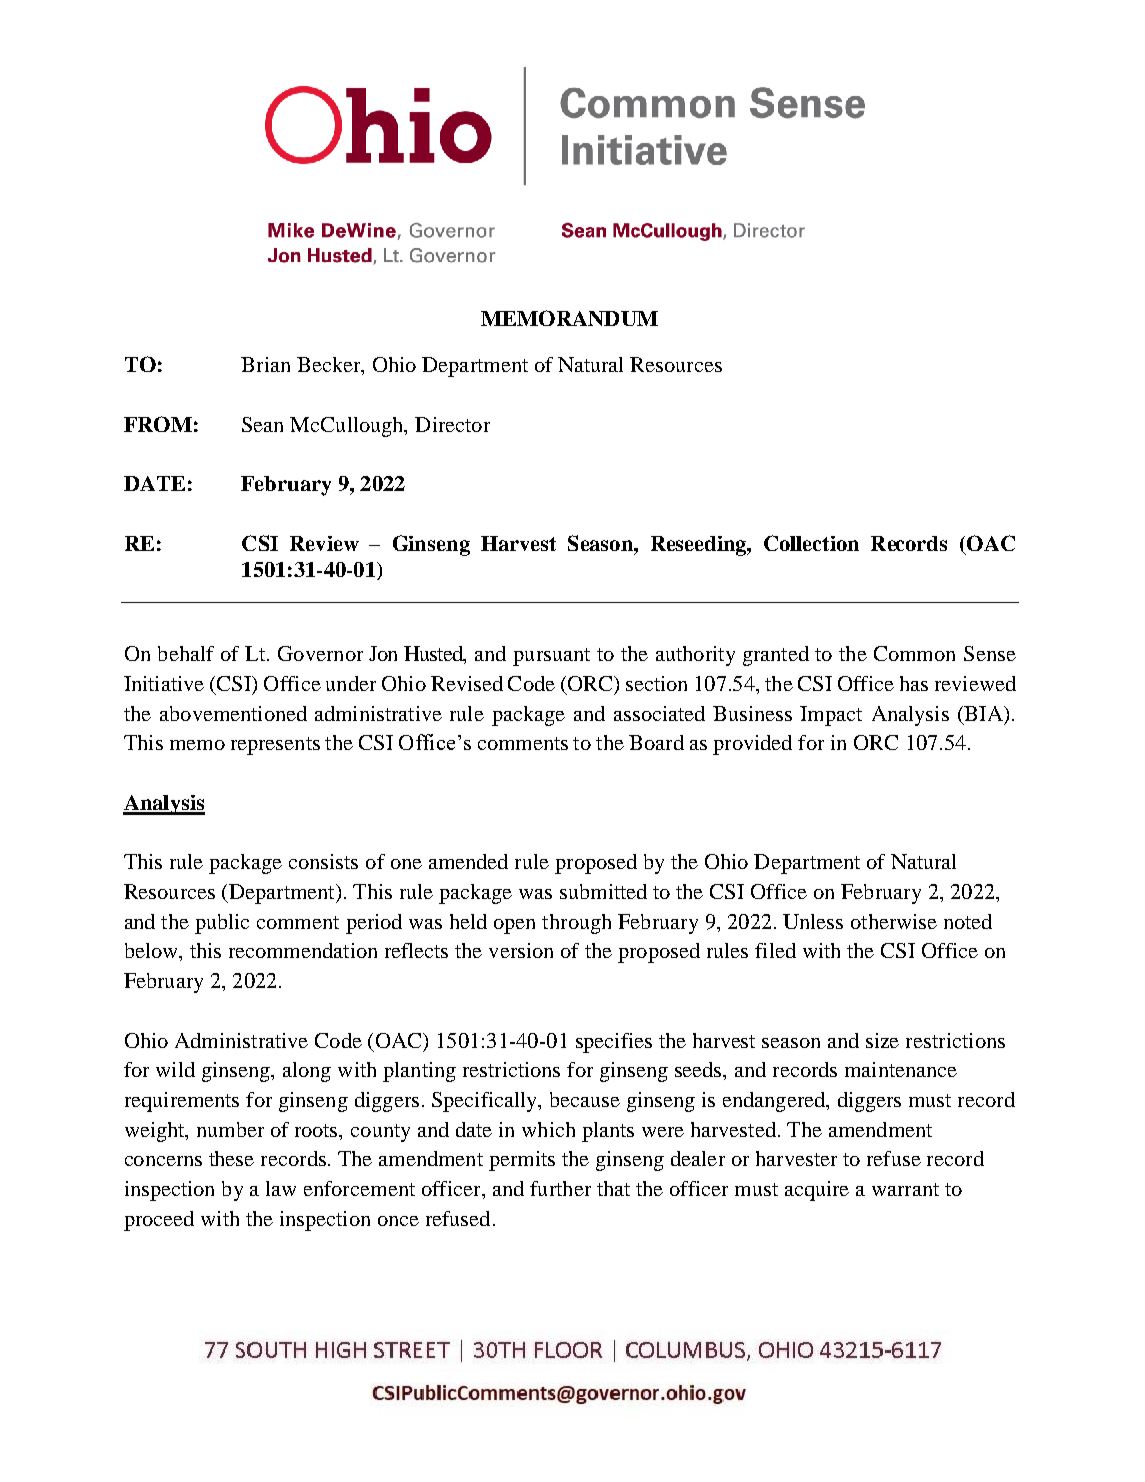 The height and width of the page is (1482, 1145). I want to click on through, so click(576, 924).
